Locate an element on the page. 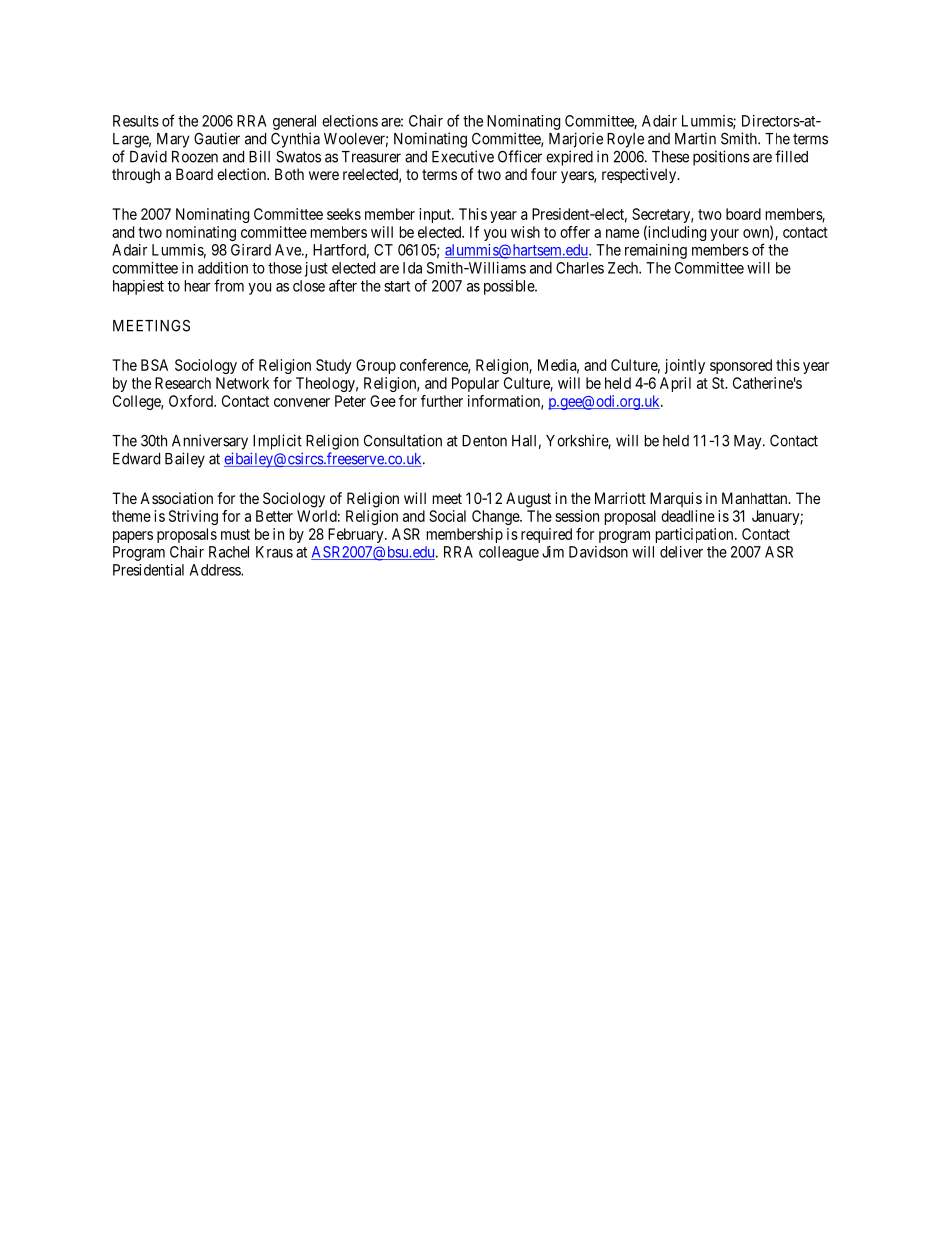  Rachel is located at coordinates (229, 552).
